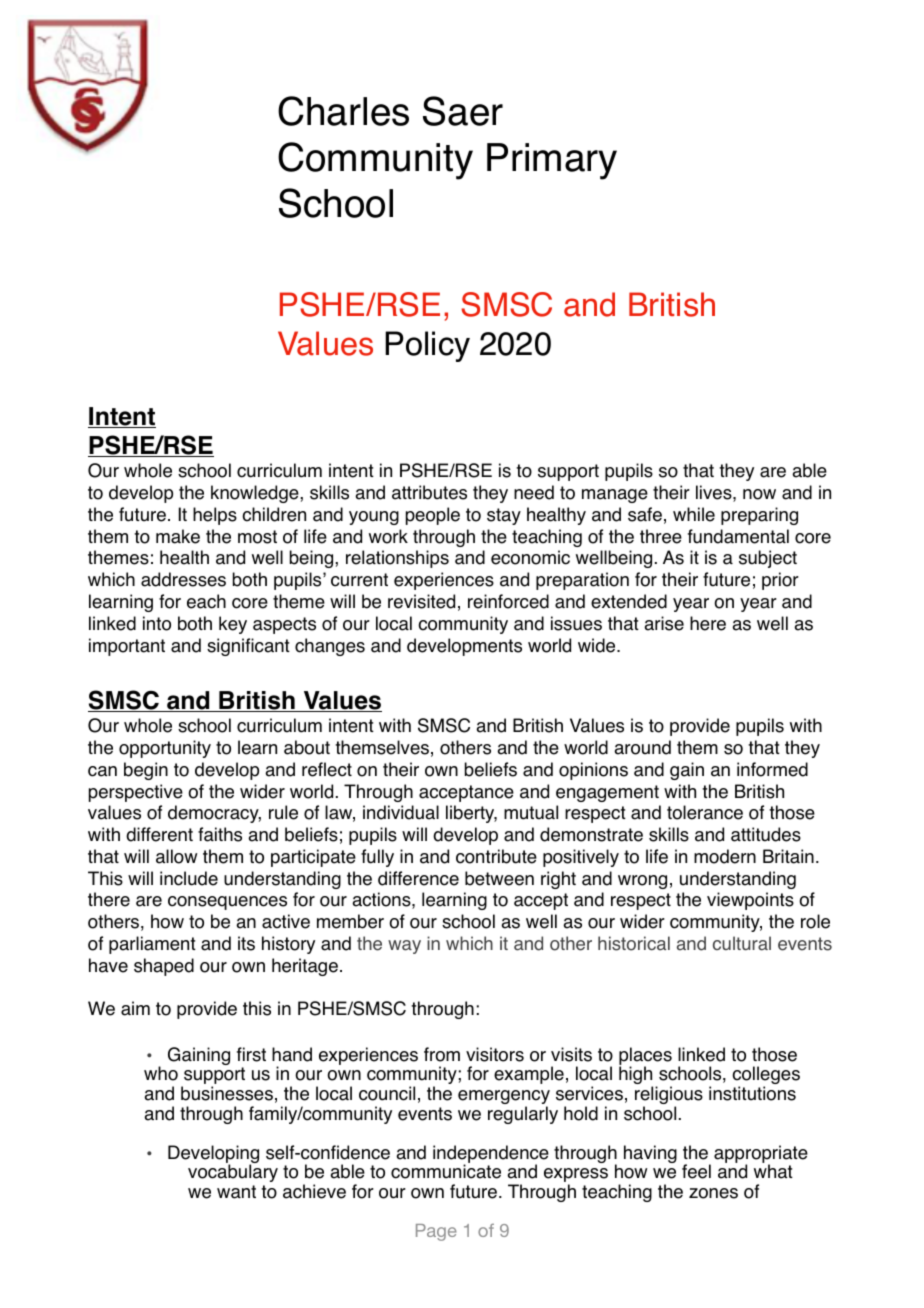 The width and height of the page is (924, 1308). Describe the element at coordinates (742, 943) in the page. I see `cultural` at that location.
